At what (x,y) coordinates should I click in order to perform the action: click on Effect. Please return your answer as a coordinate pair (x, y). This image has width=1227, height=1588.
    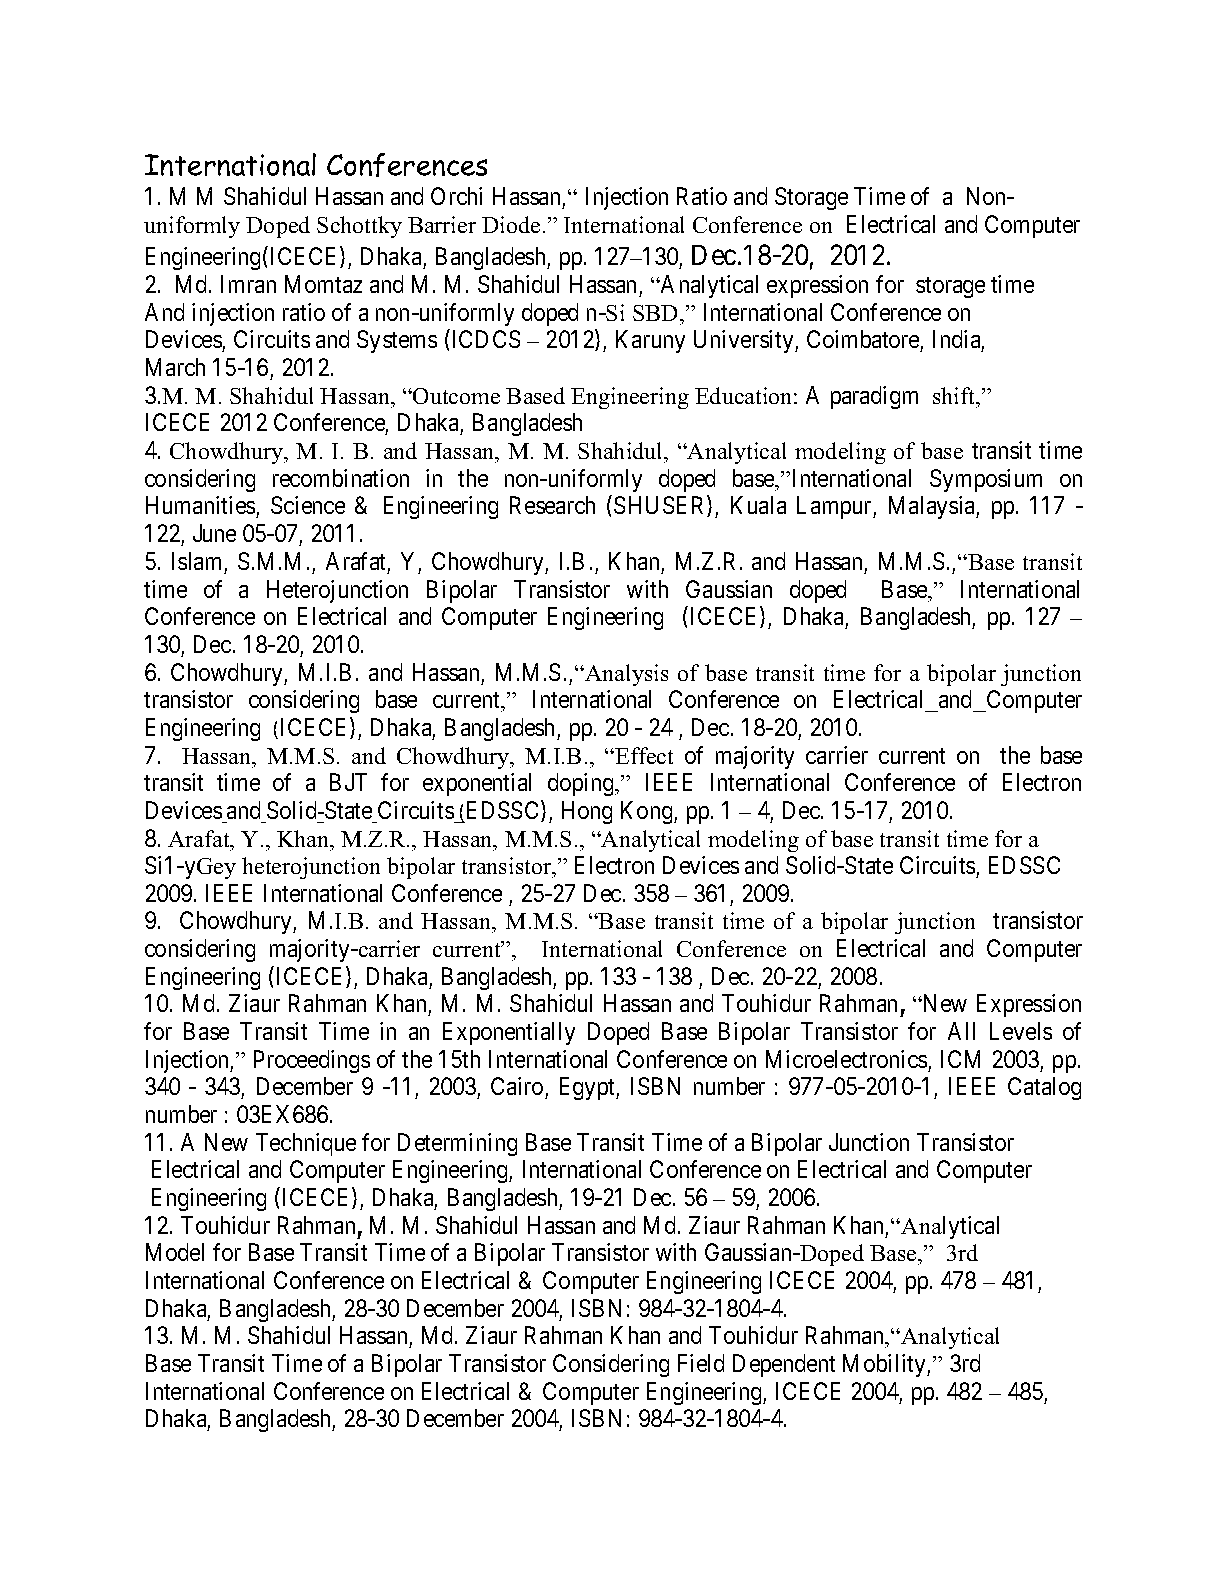
    Looking at the image, I should click on (644, 755).
